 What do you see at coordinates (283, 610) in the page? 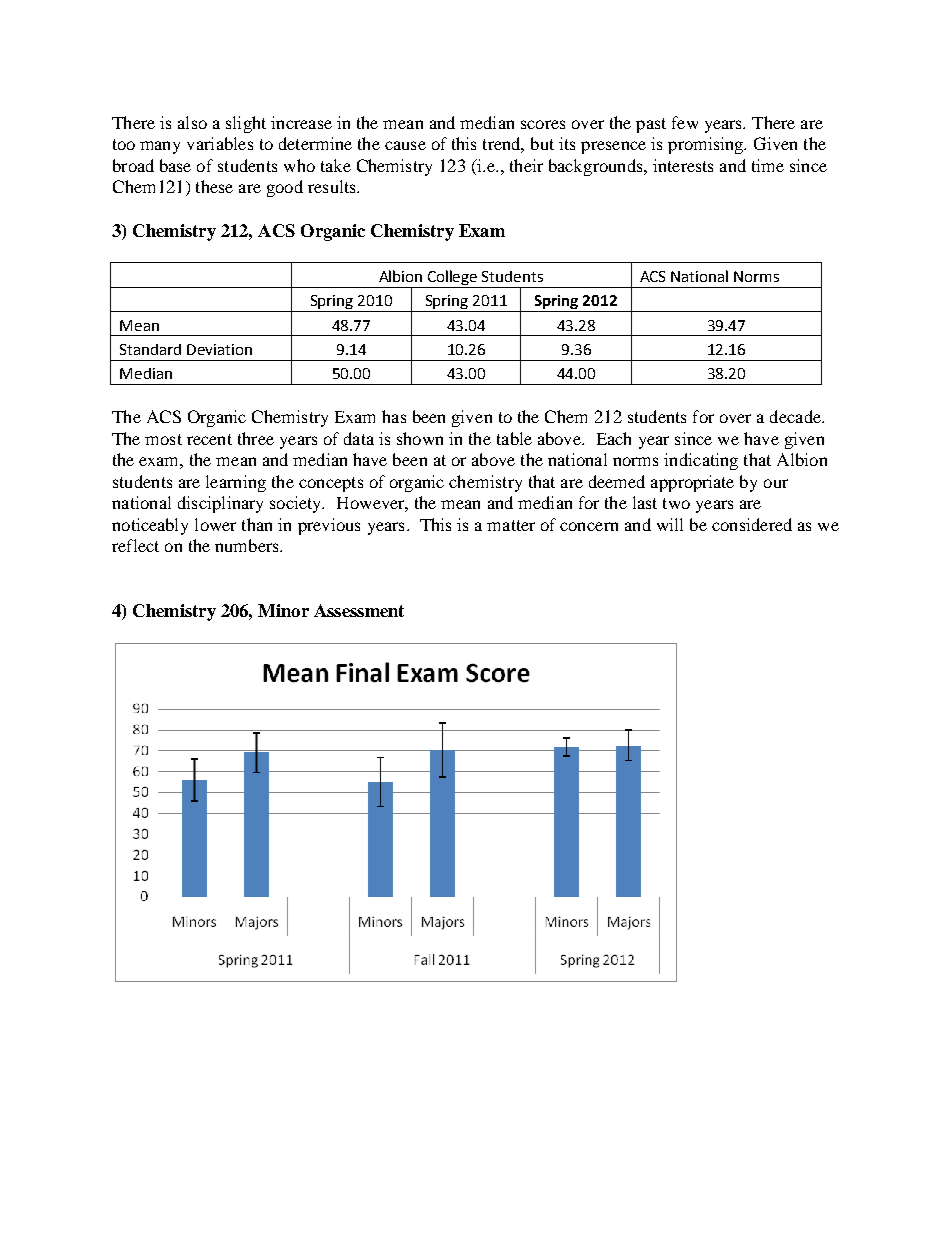
I see `Minor` at bounding box center [283, 610].
